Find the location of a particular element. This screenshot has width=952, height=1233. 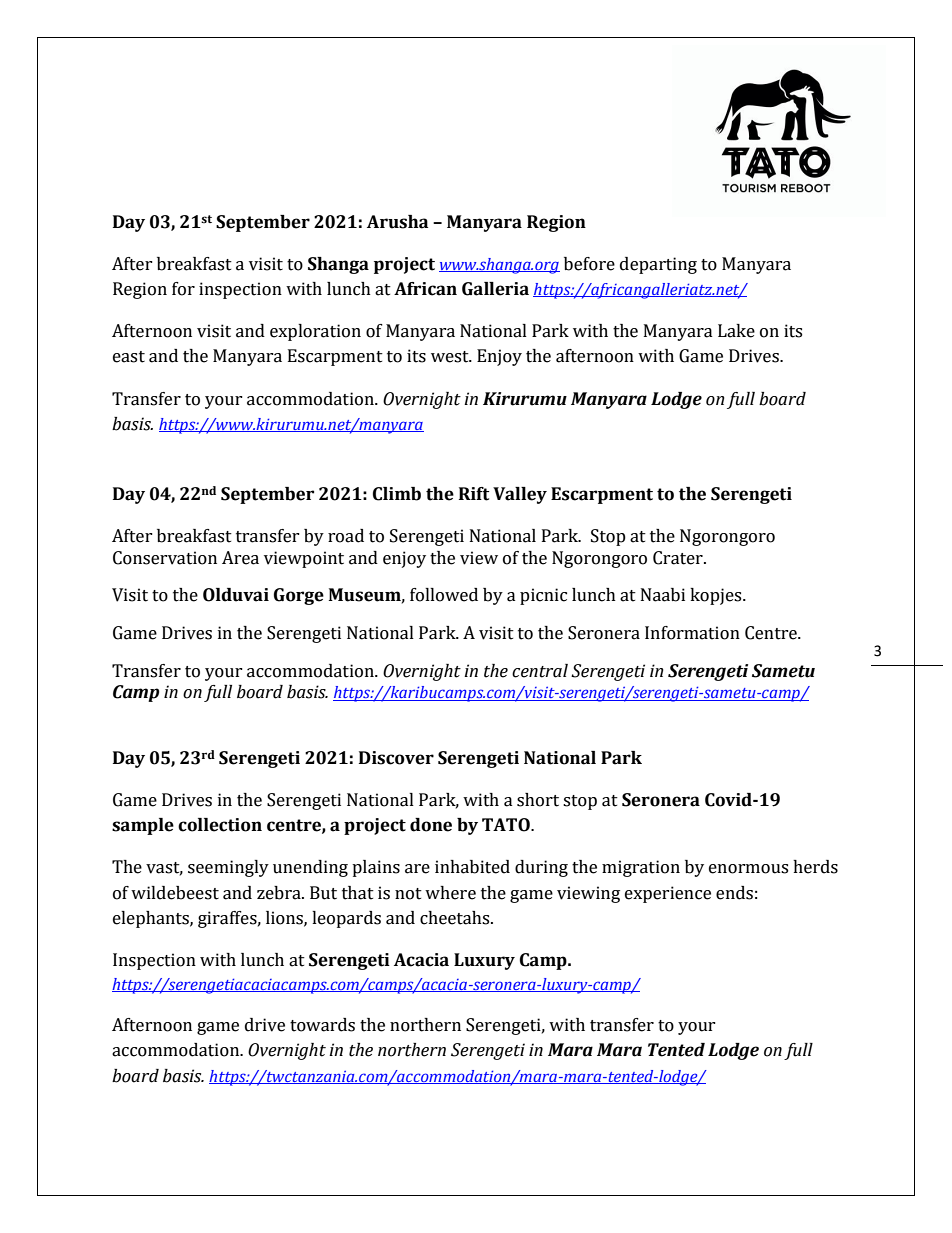

Valley is located at coordinates (520, 495).
